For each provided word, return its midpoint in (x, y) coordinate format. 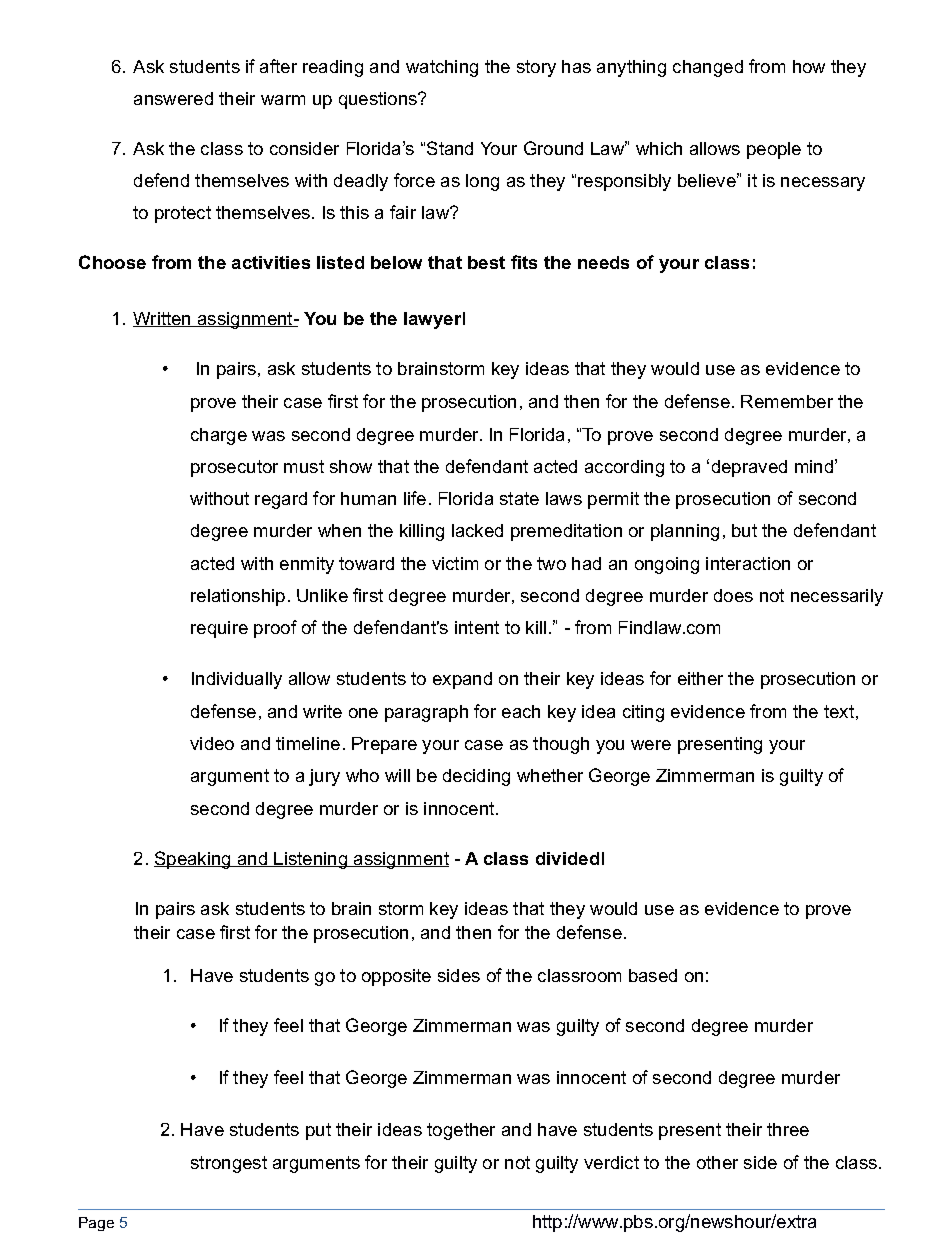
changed (708, 68)
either (700, 678)
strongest (229, 1164)
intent (477, 627)
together (461, 1131)
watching (442, 68)
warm (283, 100)
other (717, 1162)
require (219, 629)
